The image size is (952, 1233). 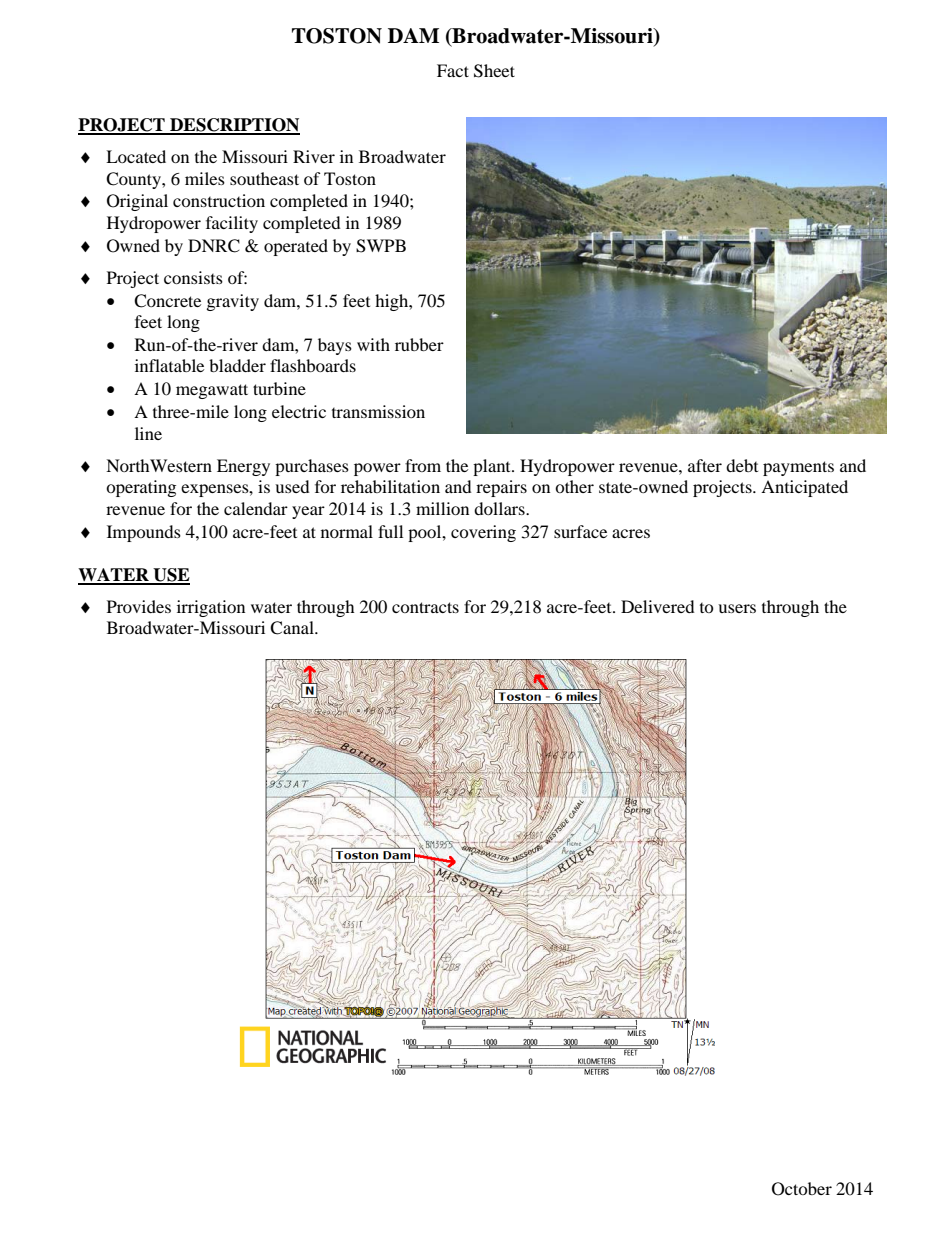 I want to click on Sheet, so click(x=494, y=71).
